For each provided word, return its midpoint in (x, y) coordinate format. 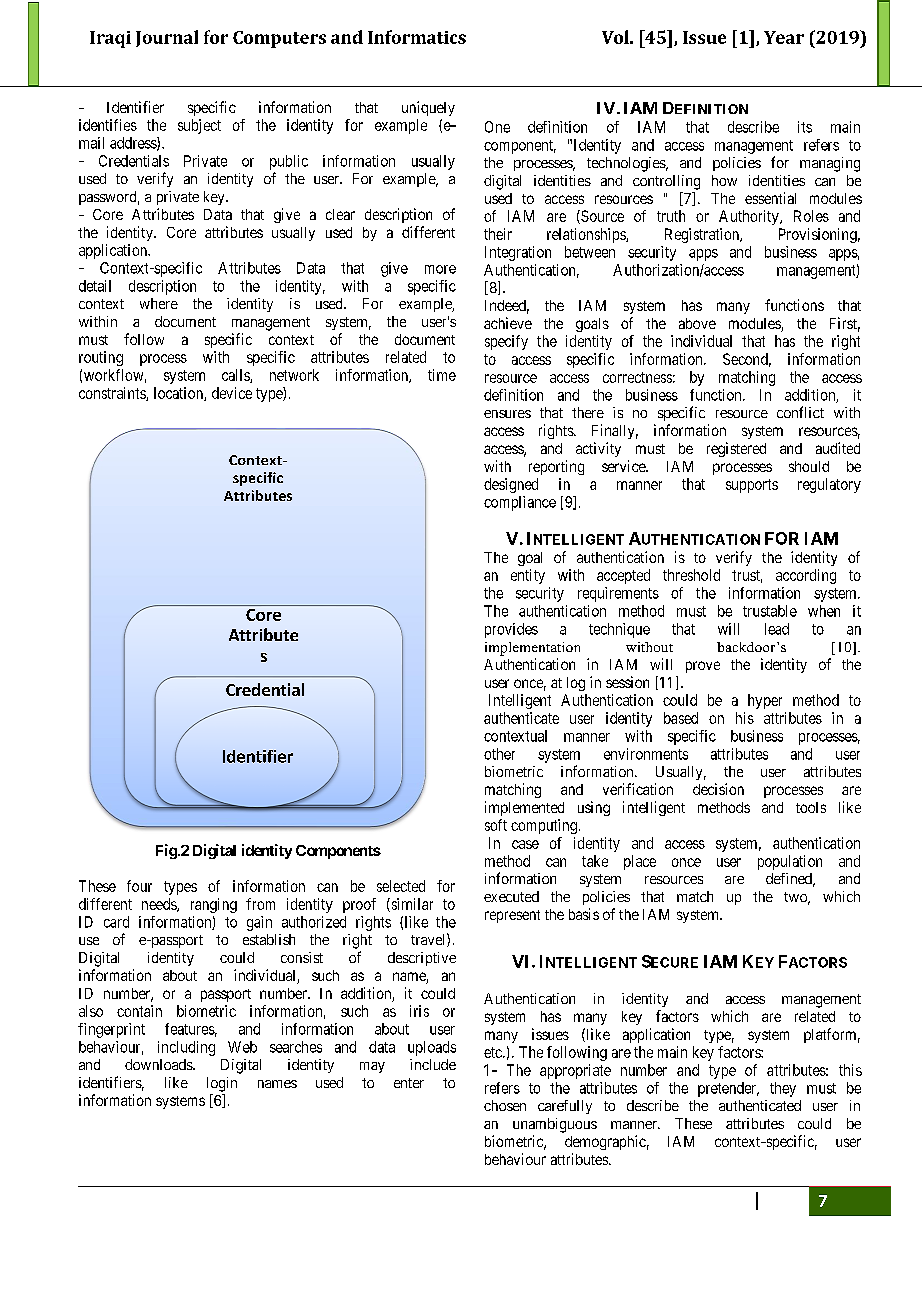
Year (784, 37)
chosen (505, 1105)
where (159, 303)
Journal (167, 38)
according (806, 576)
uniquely (428, 108)
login (222, 1084)
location (179, 394)
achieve (508, 323)
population (790, 862)
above (697, 323)
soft (496, 825)
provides (511, 630)
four (139, 886)
